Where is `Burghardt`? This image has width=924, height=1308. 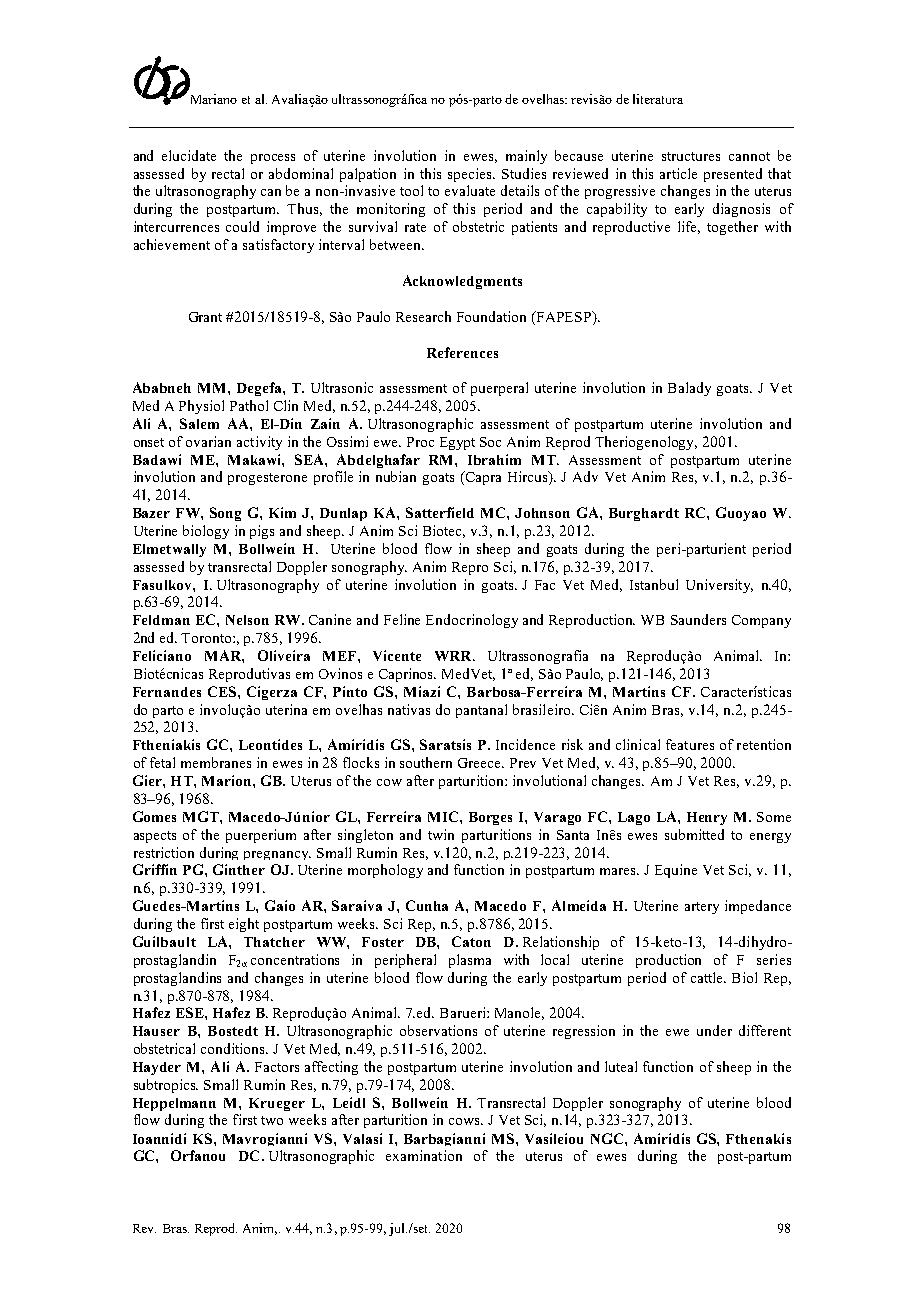 Burghardt is located at coordinates (644, 514).
